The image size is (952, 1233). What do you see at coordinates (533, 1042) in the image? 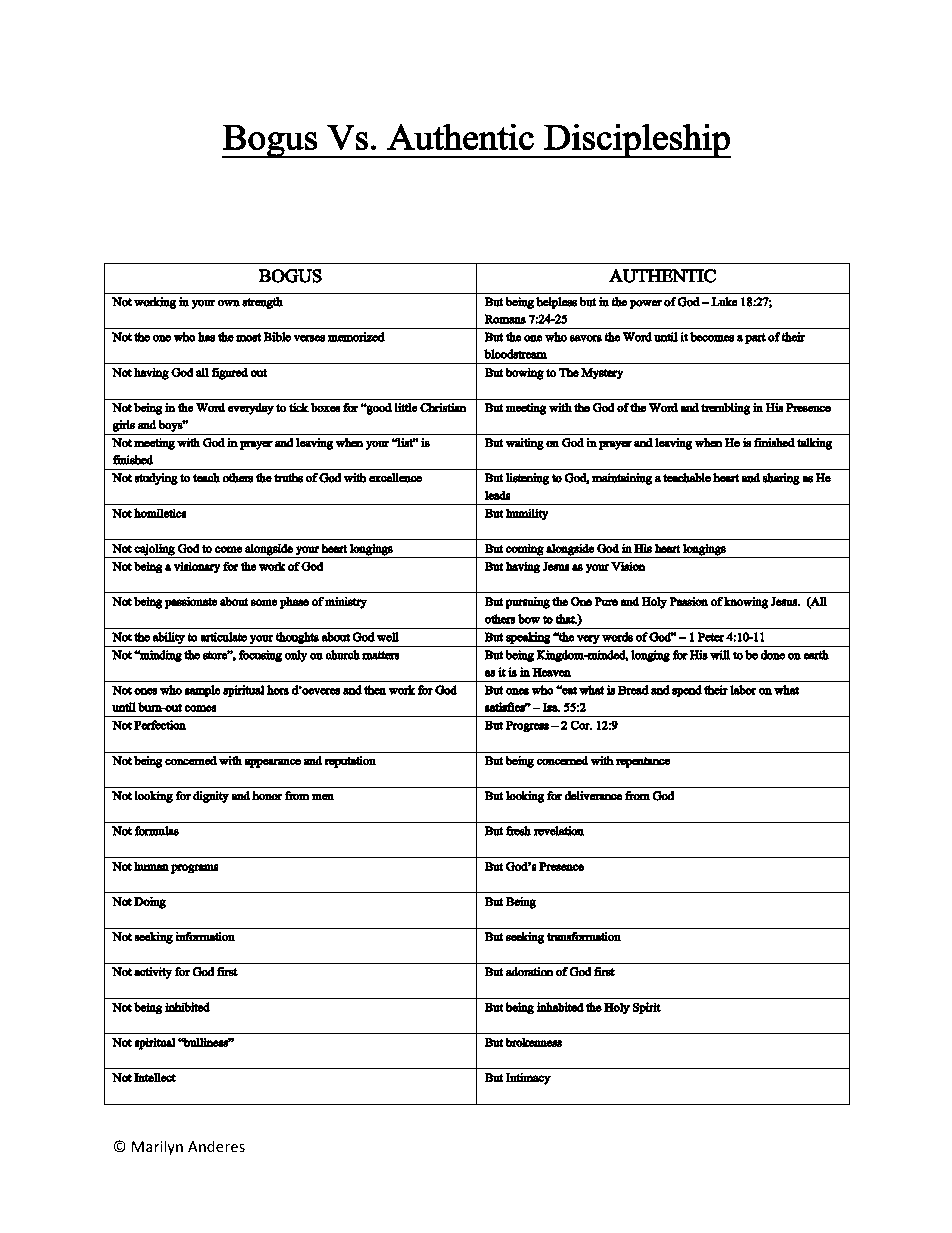
I see `brokenness` at bounding box center [533, 1042].
